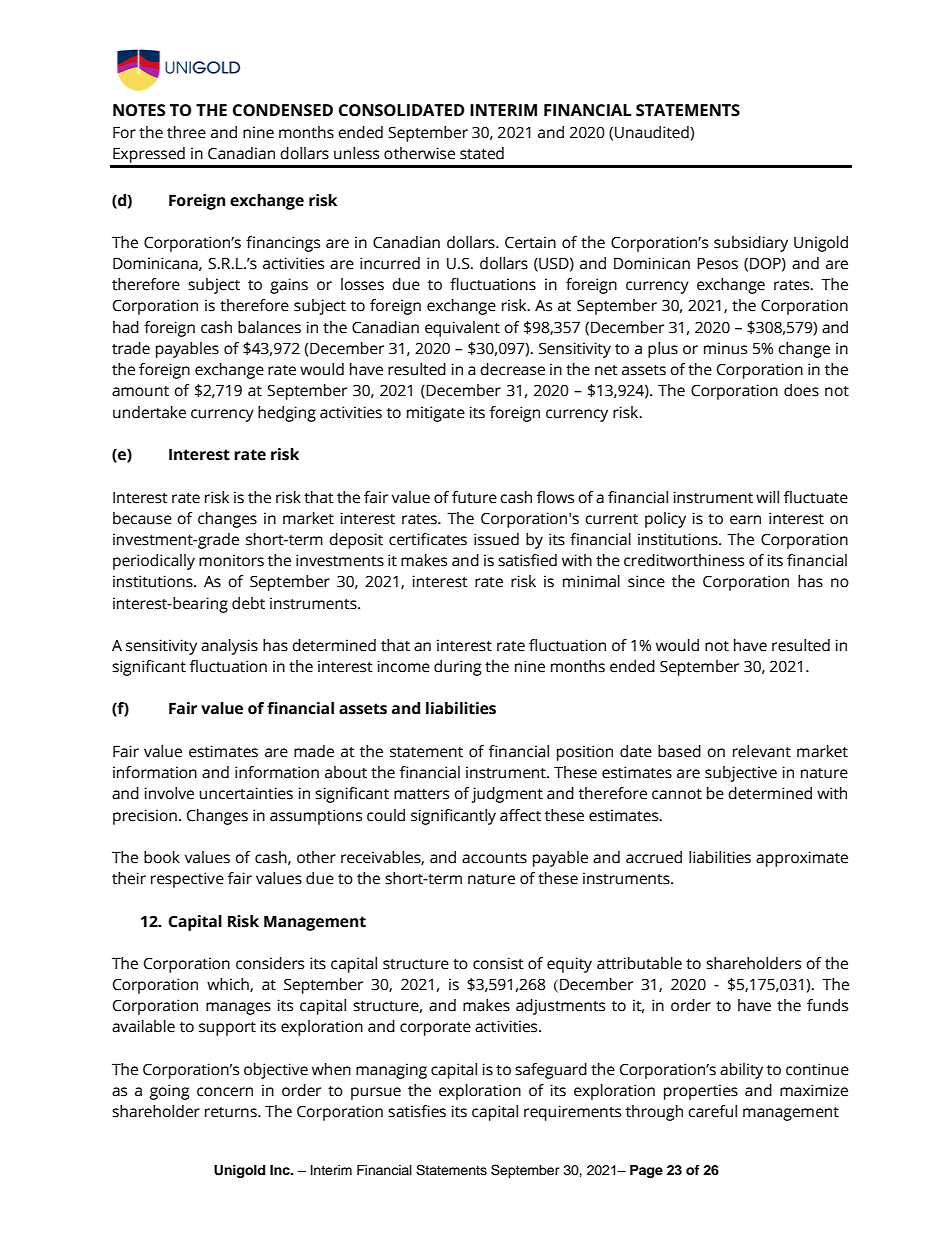 Image resolution: width=952 pixels, height=1233 pixels. Describe the element at coordinates (482, 153) in the screenshot. I see `stated` at that location.
